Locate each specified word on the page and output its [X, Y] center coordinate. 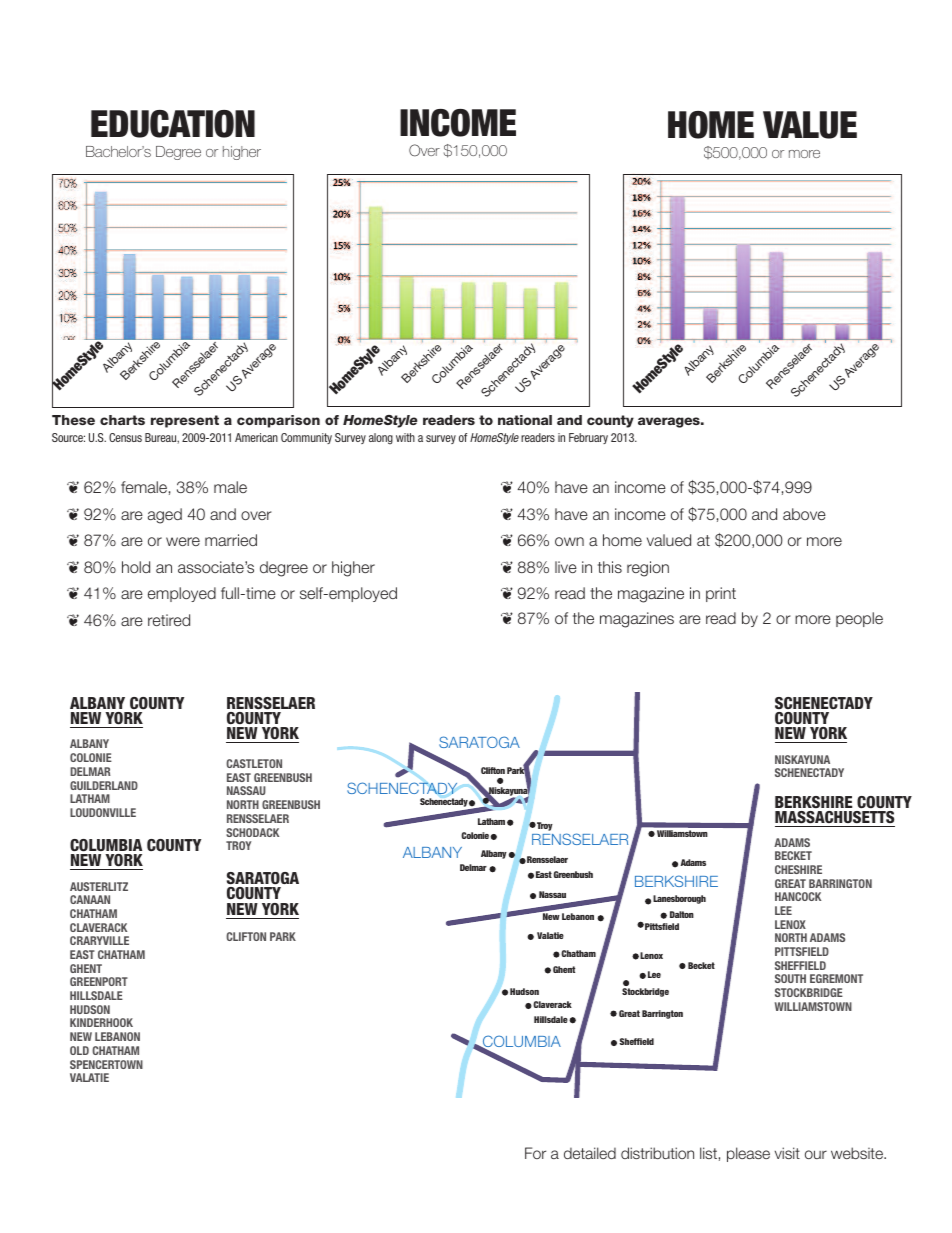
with [405, 437]
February [588, 438]
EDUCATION [173, 124]
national [525, 420]
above [804, 514]
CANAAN [90, 899]
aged [165, 516]
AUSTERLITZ [99, 886]
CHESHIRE [798, 869]
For [535, 1153]
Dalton [682, 914]
